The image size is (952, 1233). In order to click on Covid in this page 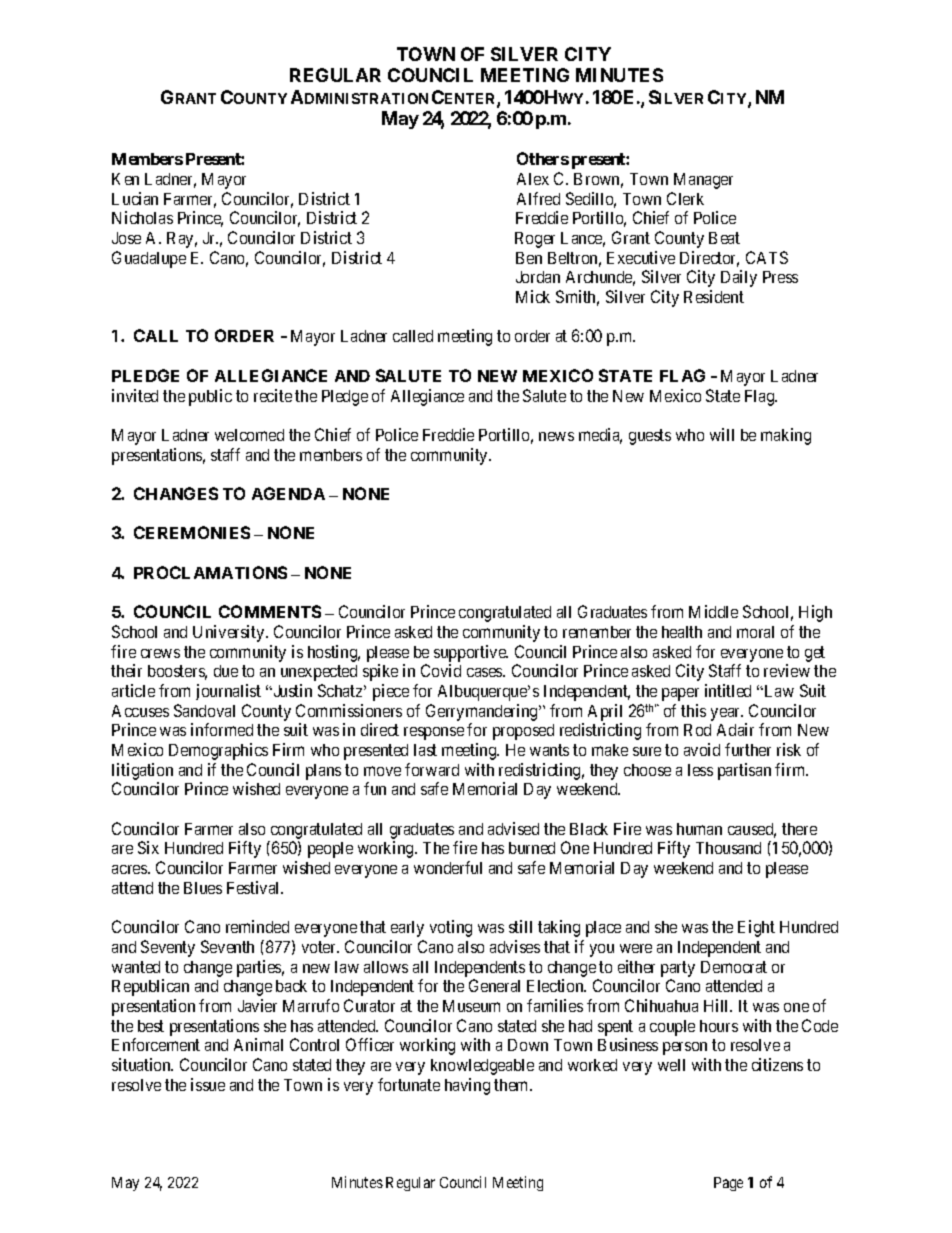, I will do `click(441, 670)`.
